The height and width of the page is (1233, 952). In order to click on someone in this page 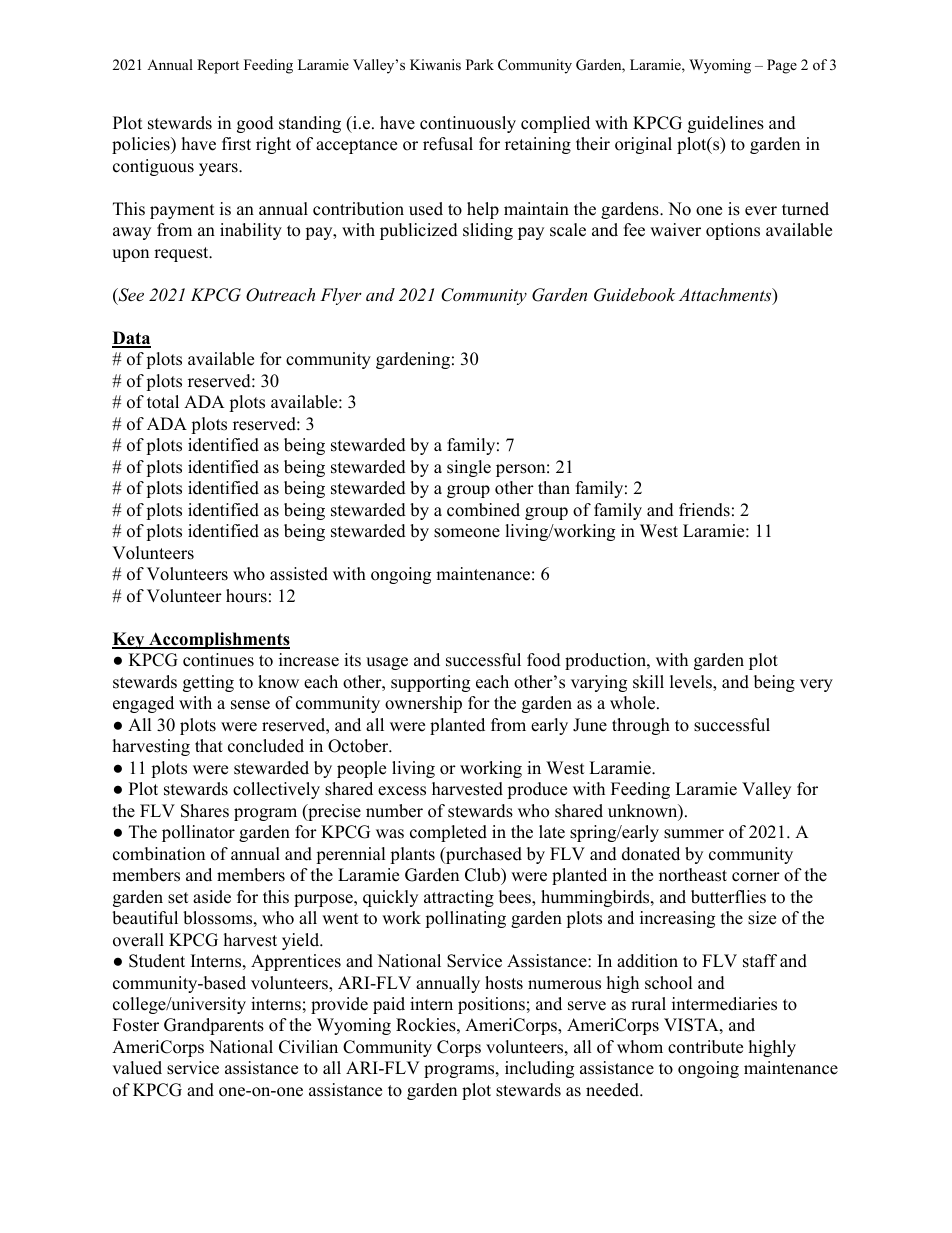, I will do `click(467, 533)`.
